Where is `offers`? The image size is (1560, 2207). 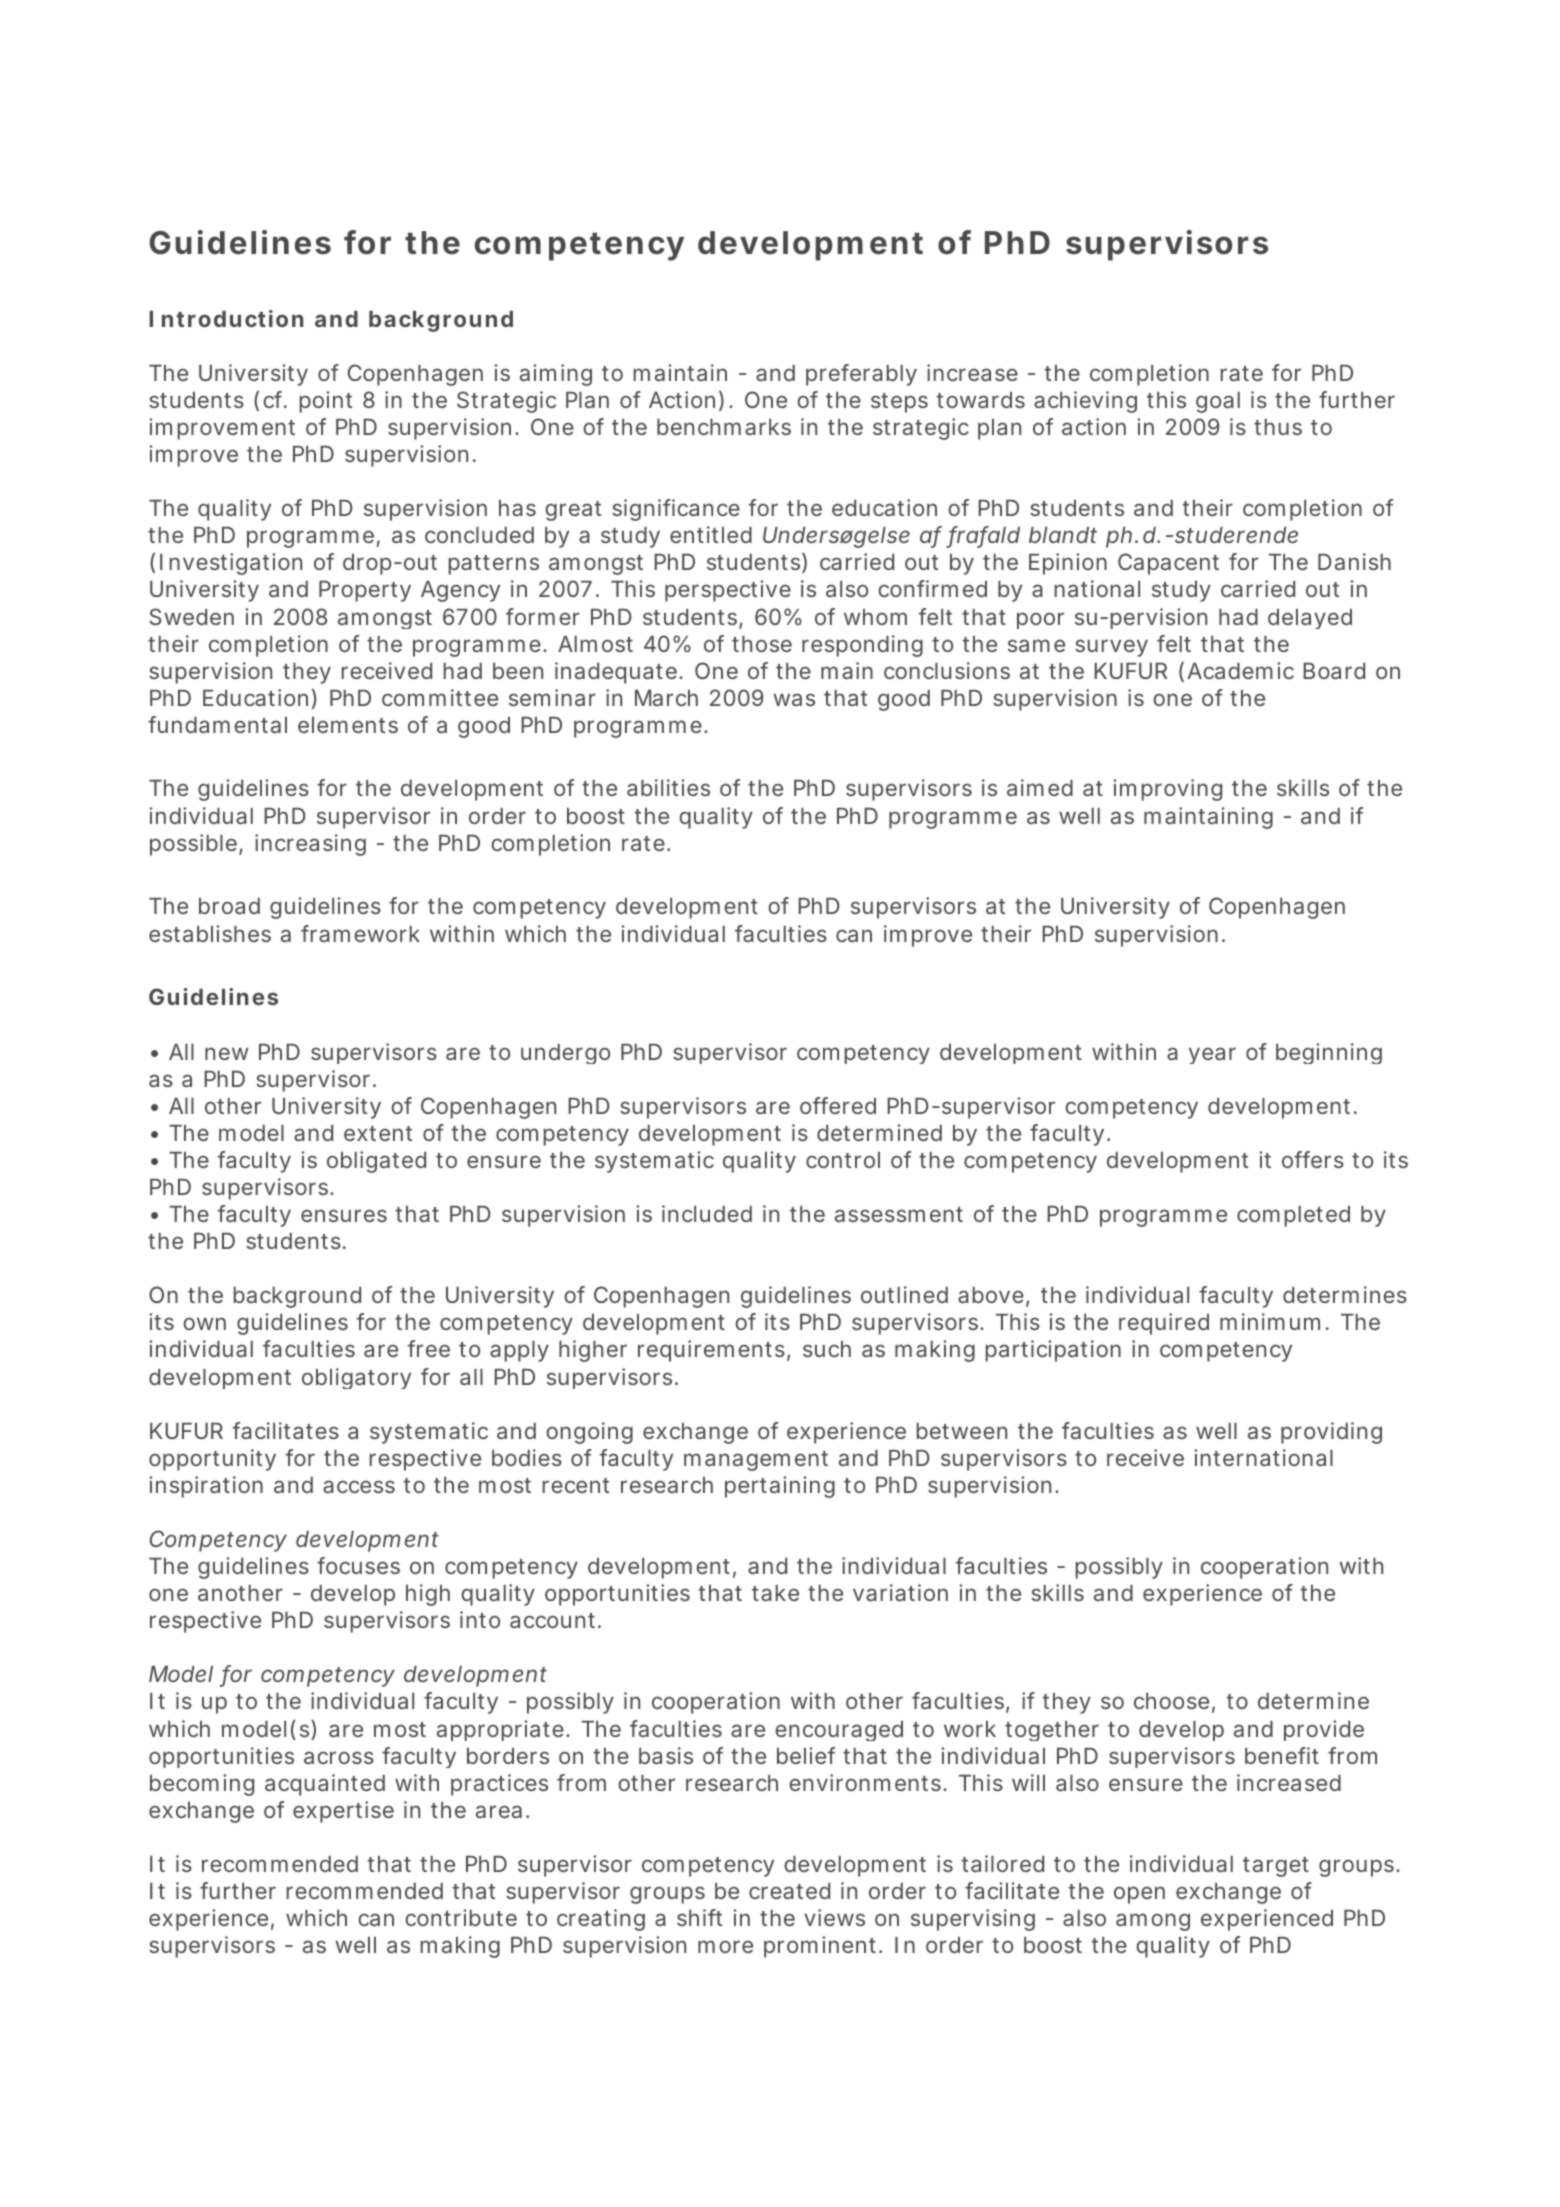
offers is located at coordinates (1313, 1159).
